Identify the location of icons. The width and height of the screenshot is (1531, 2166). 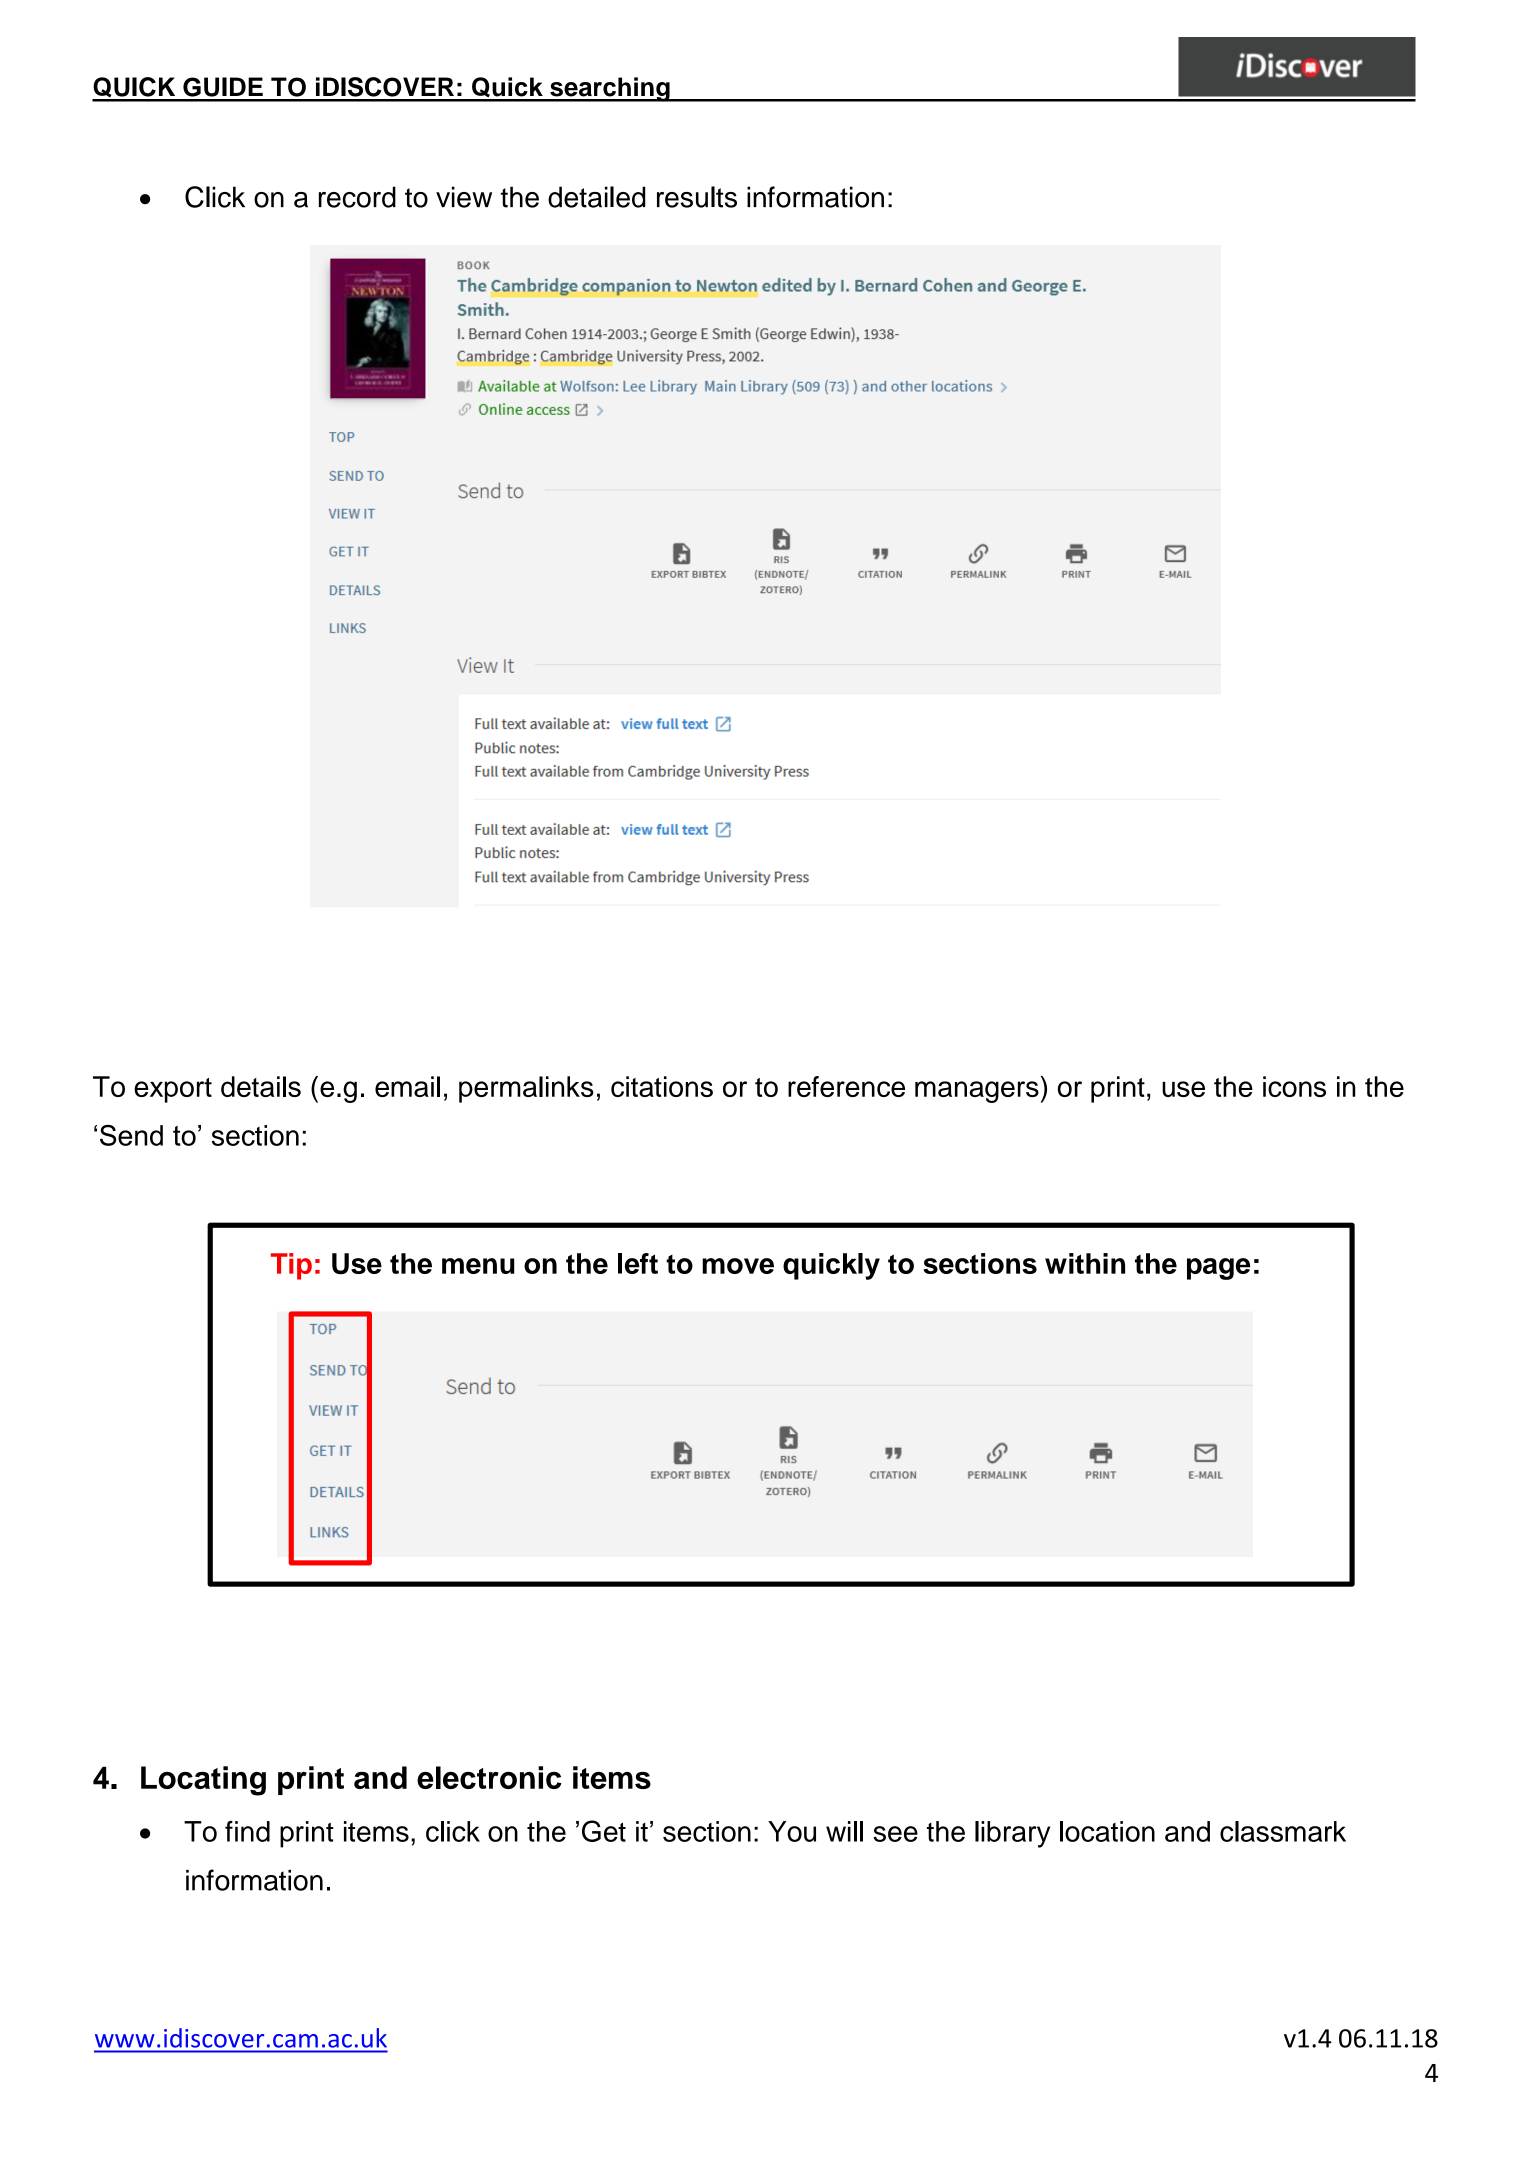
(1294, 1086).
